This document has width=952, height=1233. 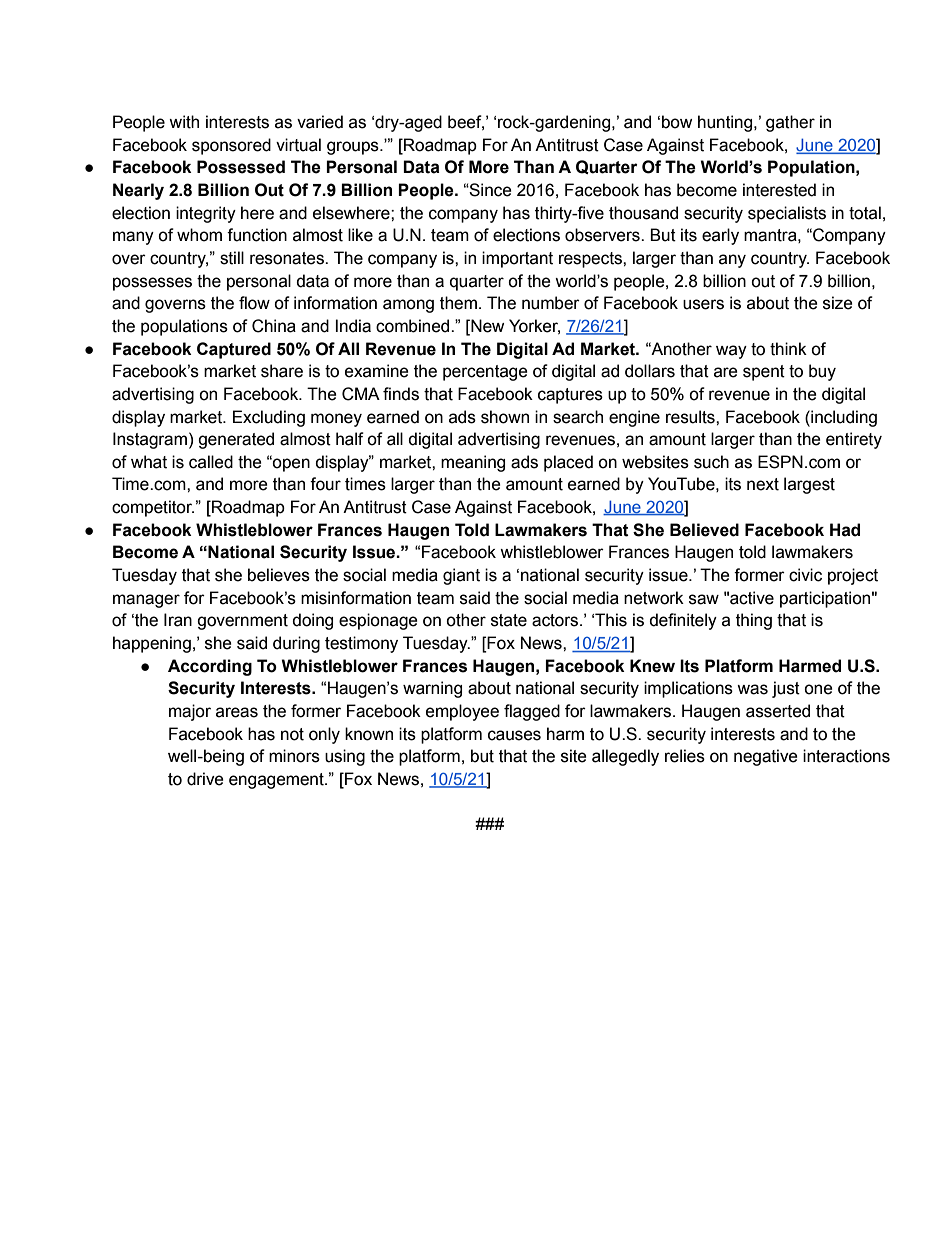 I want to click on drive, so click(x=205, y=779).
